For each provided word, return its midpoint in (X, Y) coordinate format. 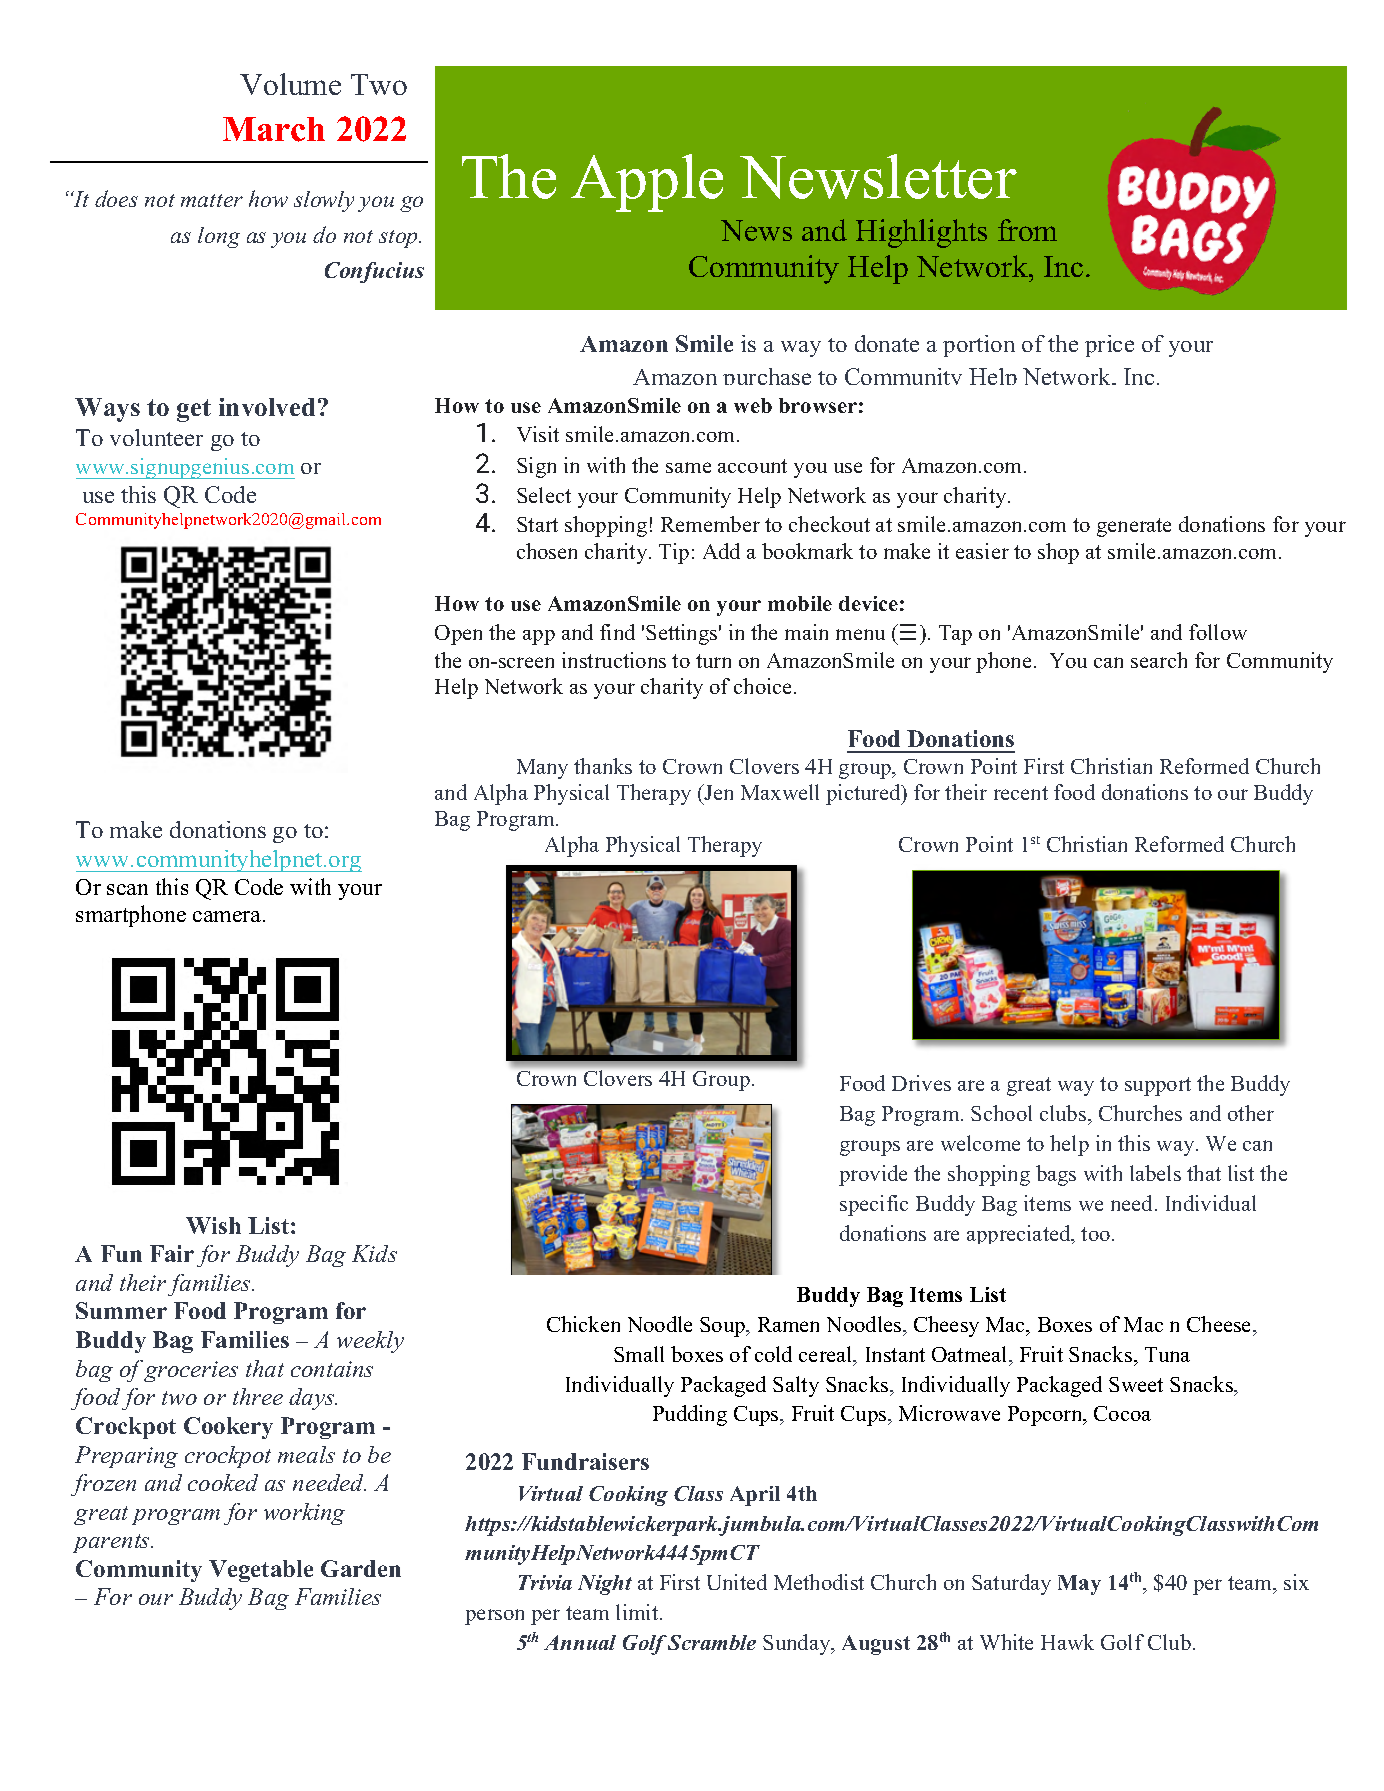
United (737, 1582)
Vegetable (261, 1571)
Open (458, 635)
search (1159, 660)
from (1027, 230)
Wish (213, 1225)
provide (873, 1175)
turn (713, 661)
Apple (647, 183)
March (274, 129)
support (1158, 1086)
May (1079, 1585)
